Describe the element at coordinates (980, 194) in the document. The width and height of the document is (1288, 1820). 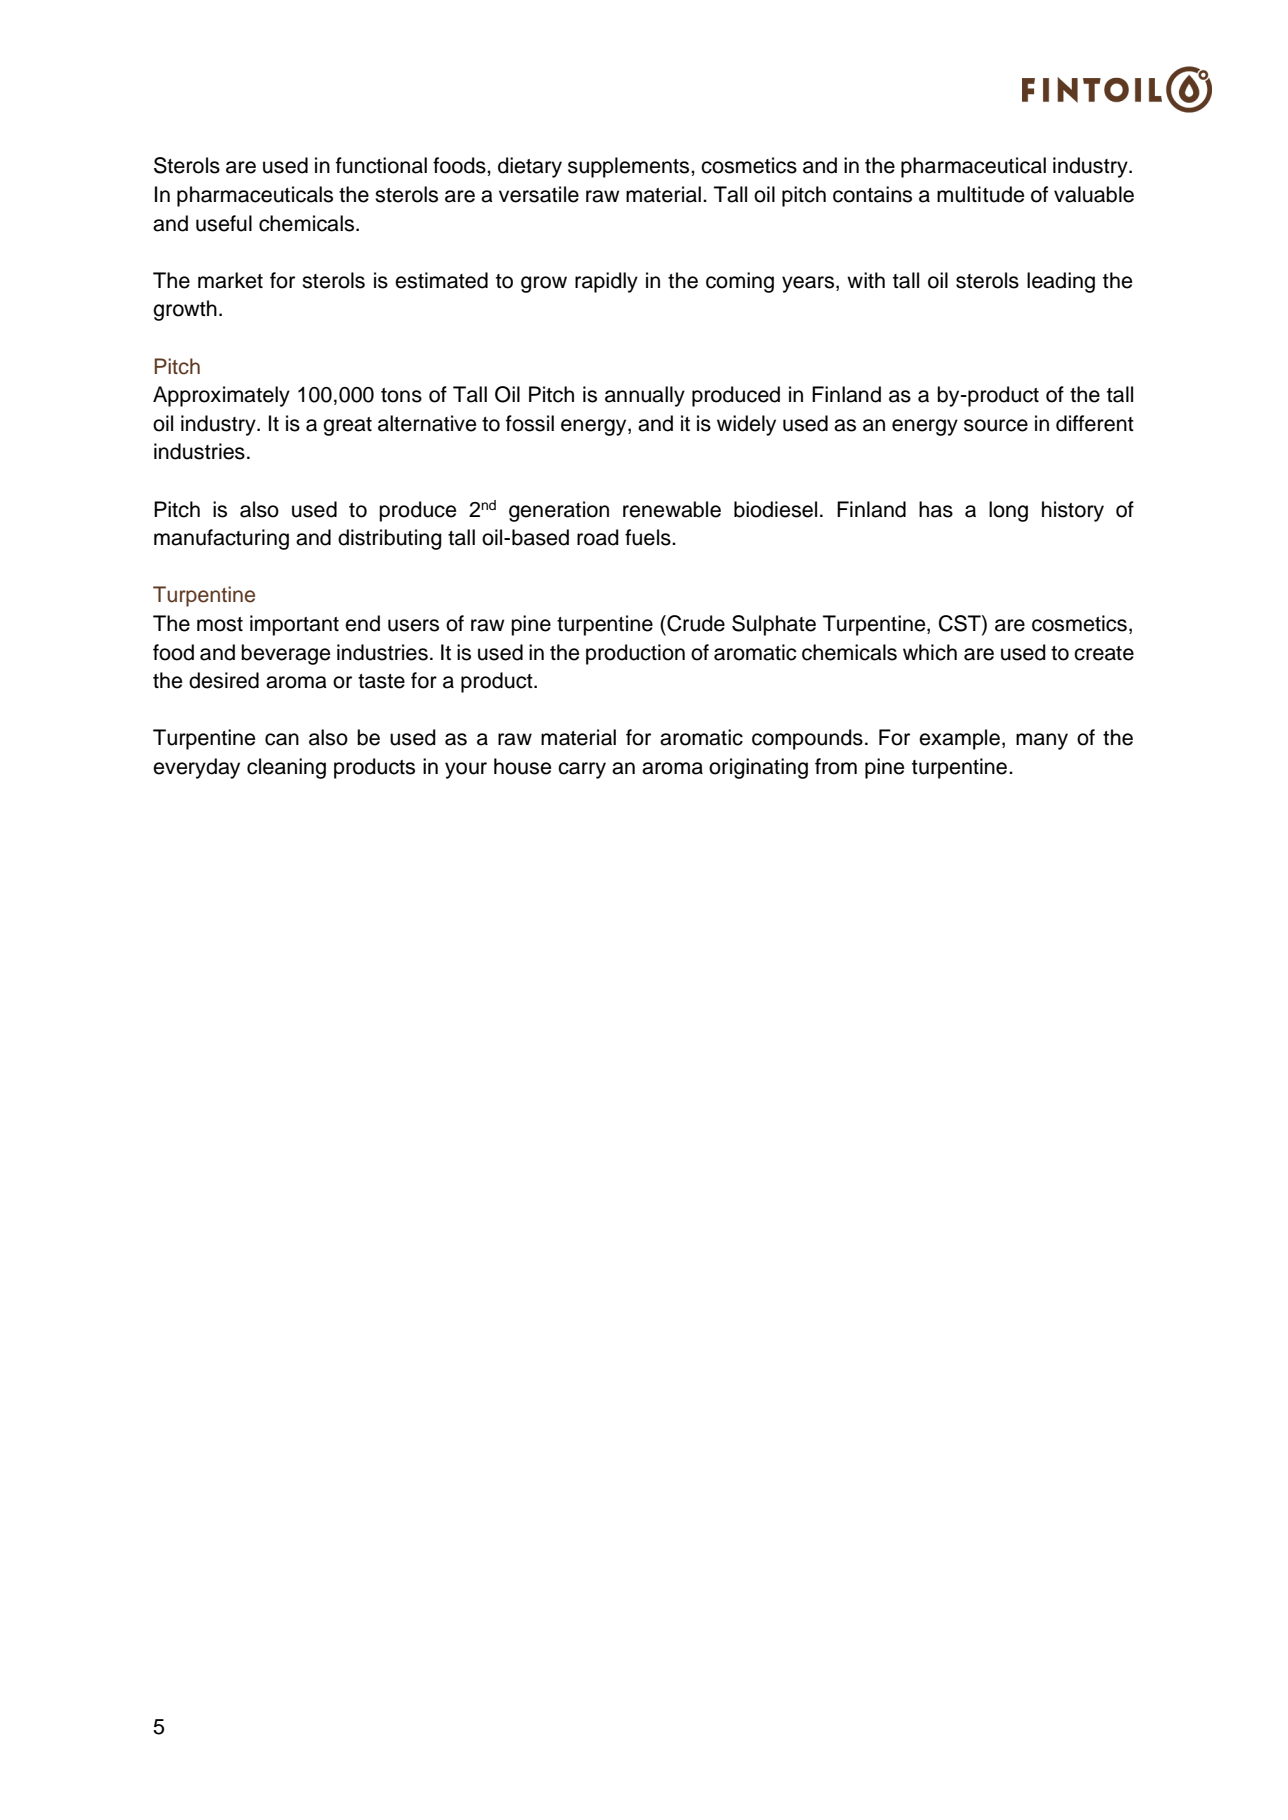
I see `multitude` at that location.
